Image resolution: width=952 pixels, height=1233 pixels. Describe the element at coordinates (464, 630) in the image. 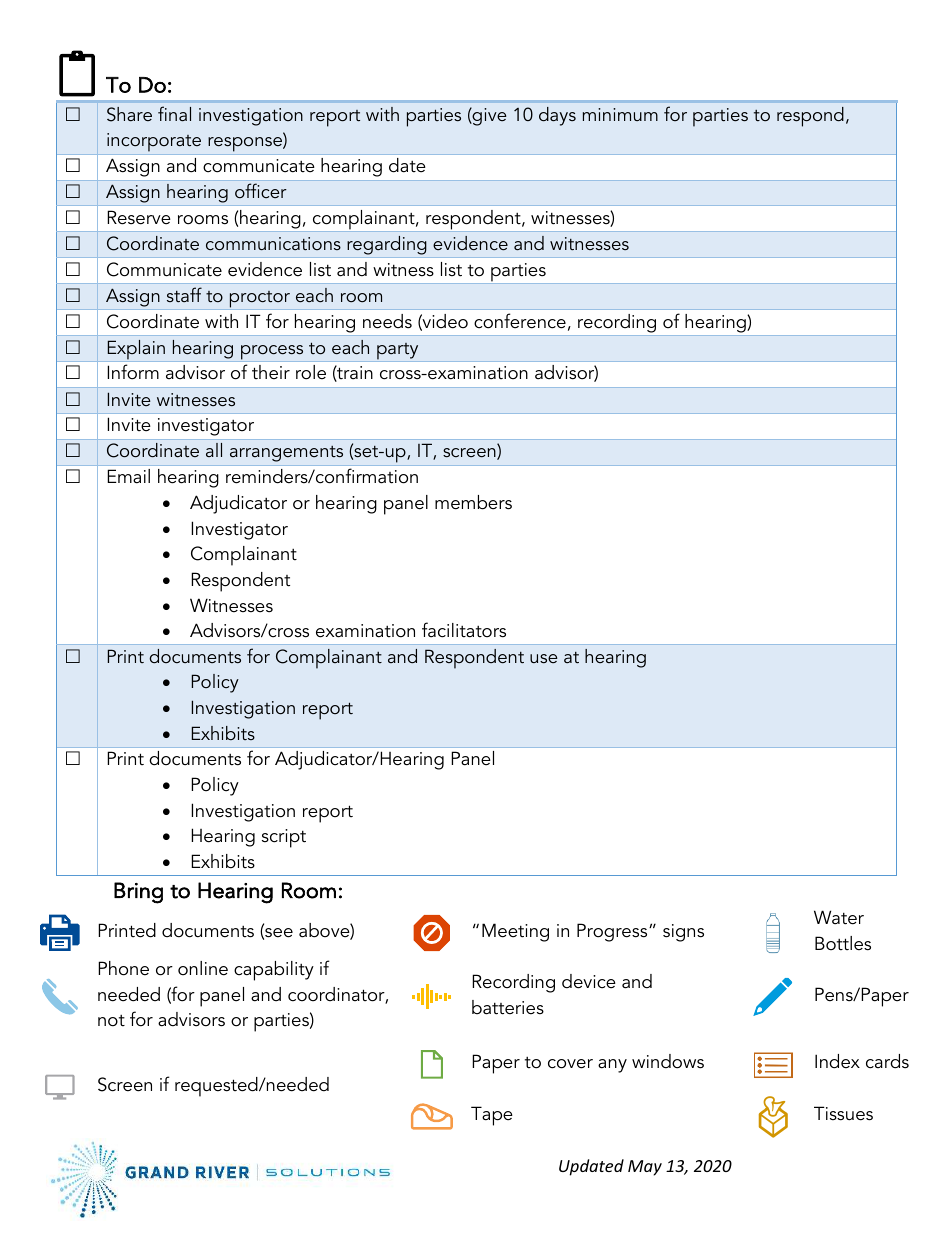

I see `facilitators` at that location.
